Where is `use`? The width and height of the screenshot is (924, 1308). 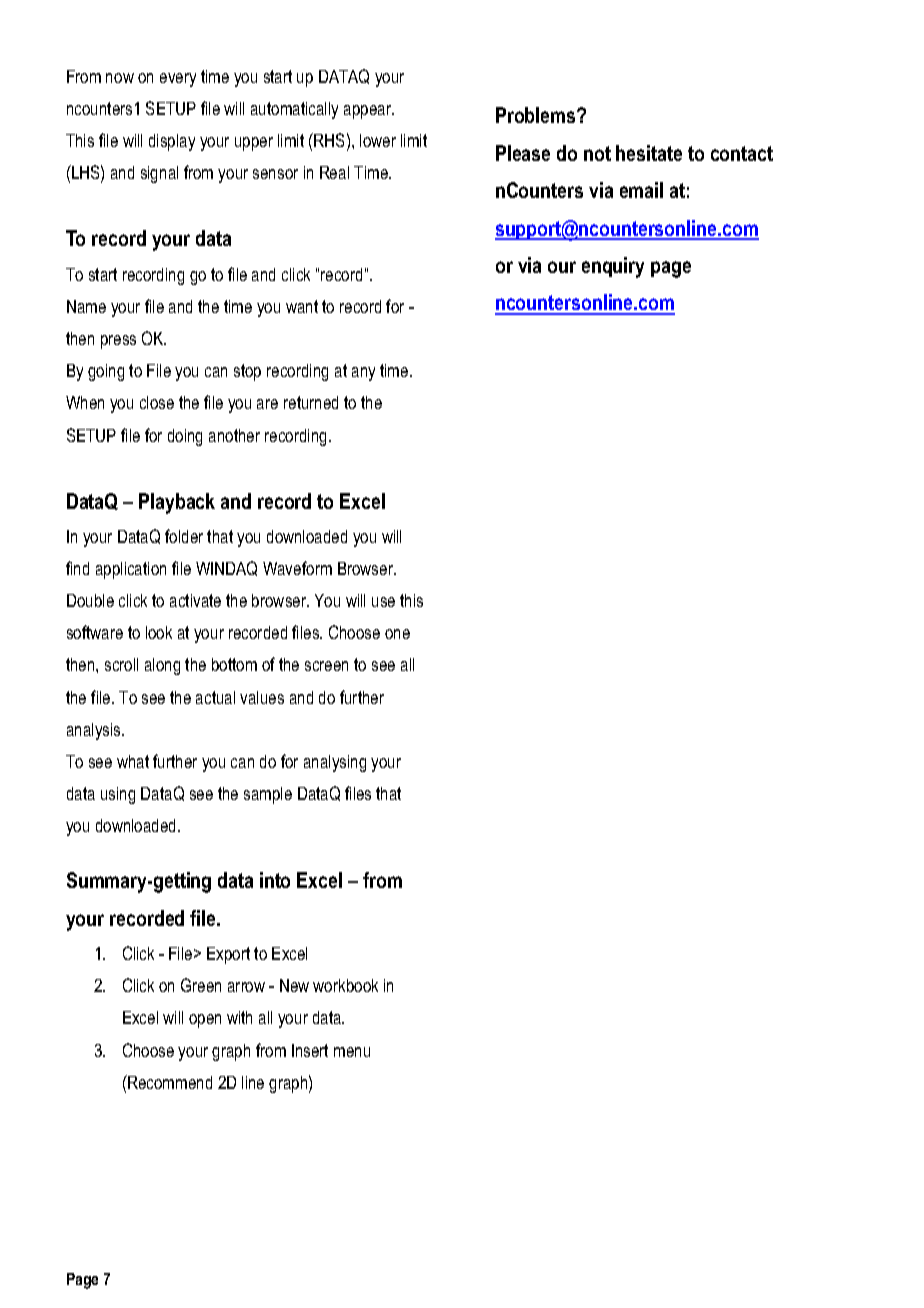 use is located at coordinates (383, 602).
